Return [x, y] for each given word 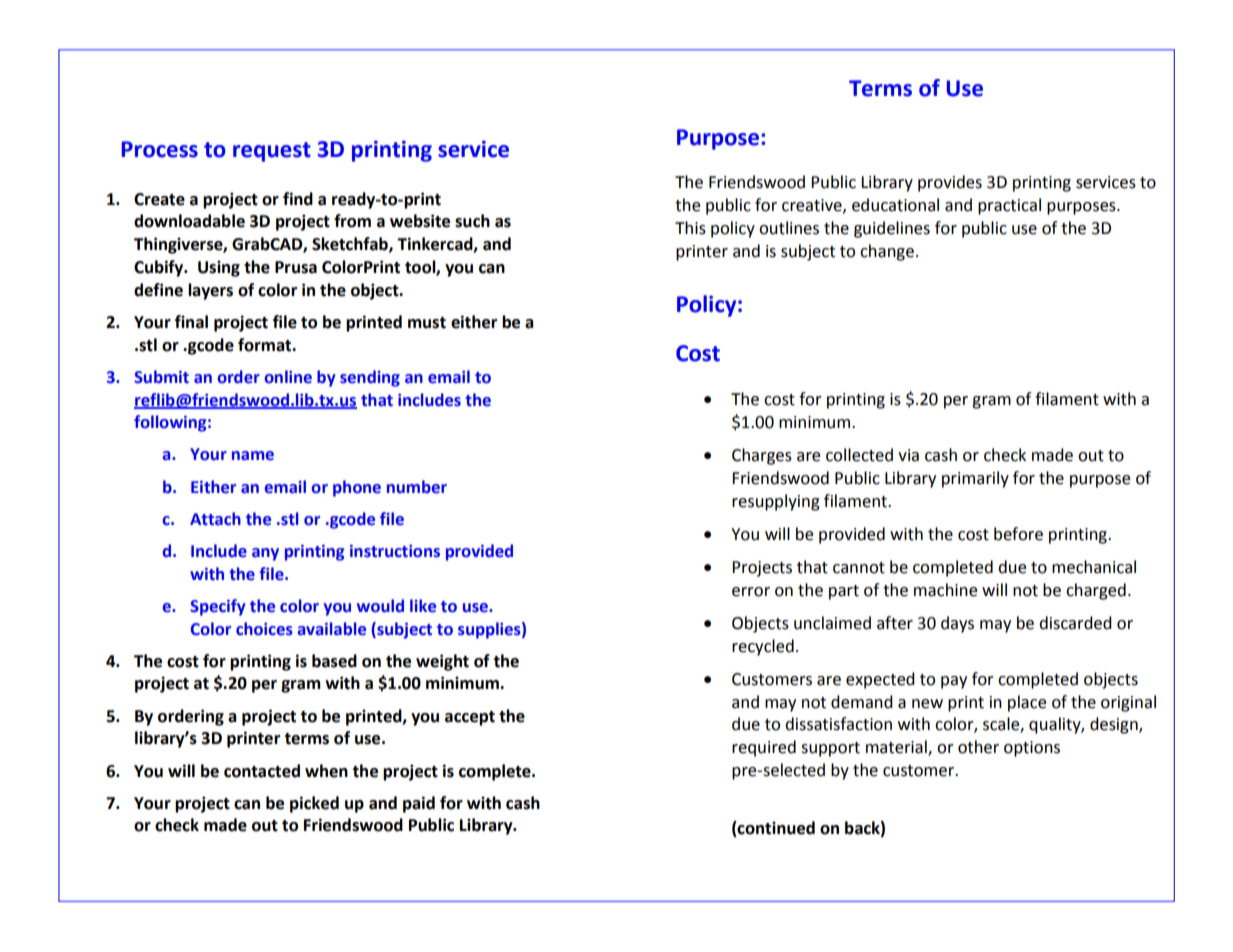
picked [314, 804]
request [272, 152]
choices [264, 629]
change [887, 252]
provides [950, 183]
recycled [763, 647]
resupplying [776, 502]
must [427, 323]
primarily [975, 479]
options [1032, 749]
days [957, 624]
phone [357, 488]
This [690, 228]
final [191, 322]
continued [775, 829]
